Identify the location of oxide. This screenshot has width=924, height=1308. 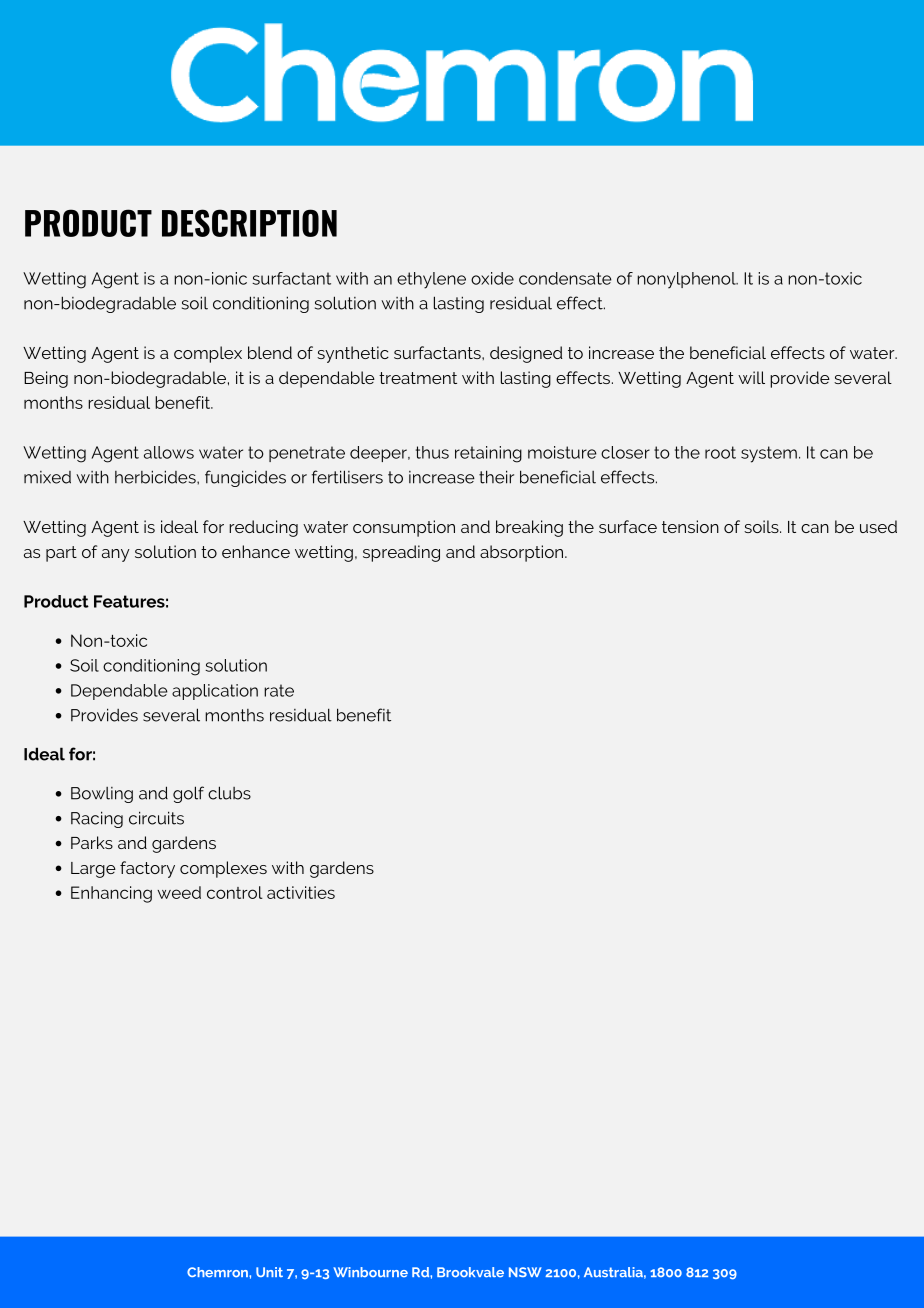
(492, 278).
